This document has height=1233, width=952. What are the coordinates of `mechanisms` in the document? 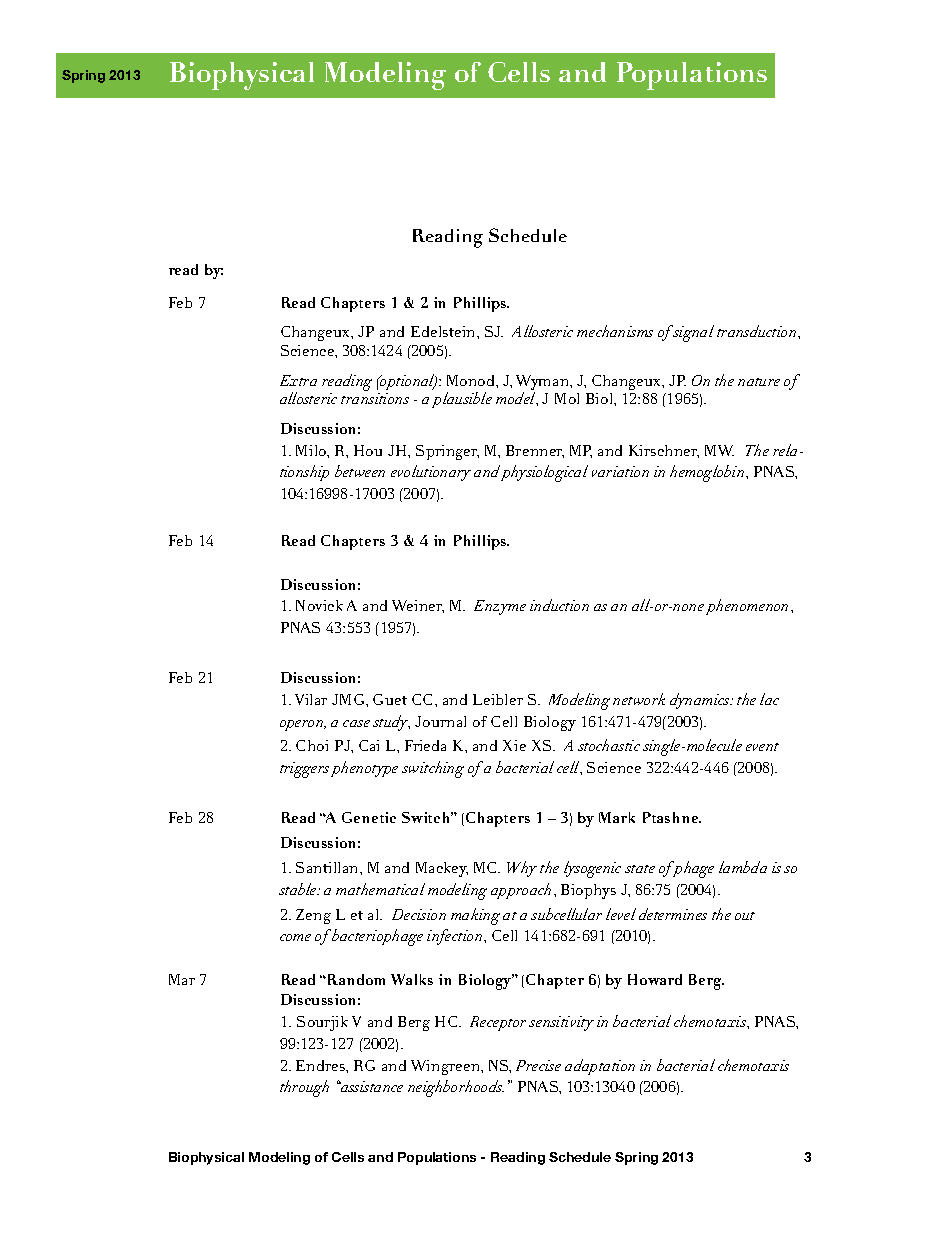 It's located at (615, 331).
